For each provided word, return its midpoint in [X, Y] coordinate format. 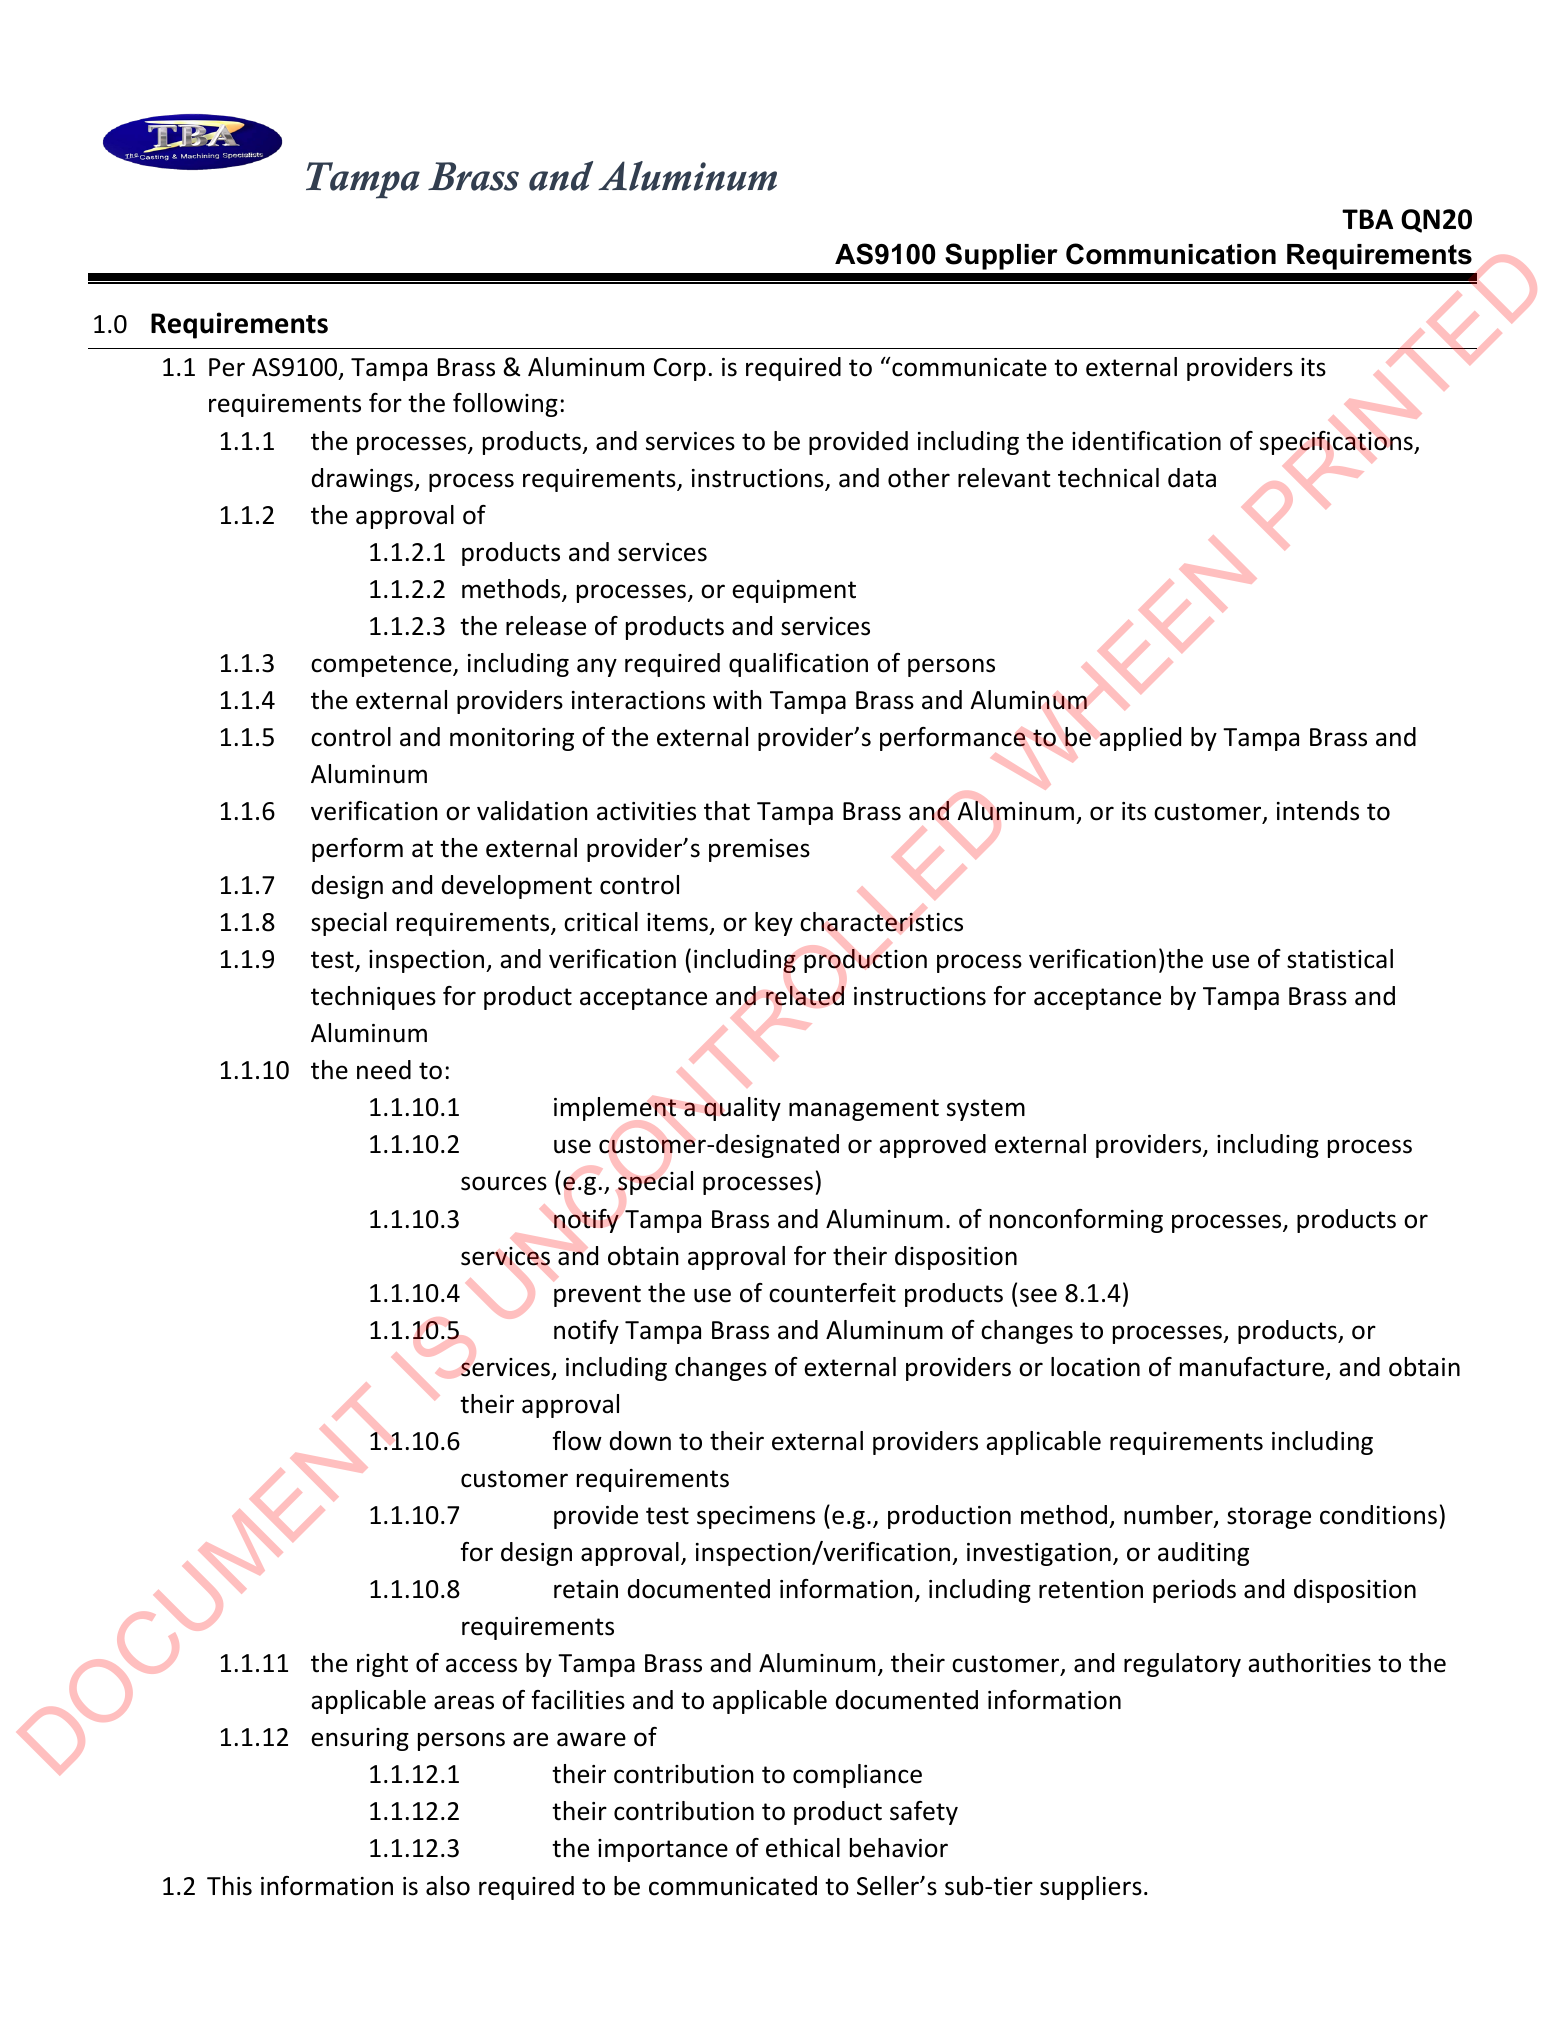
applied [1140, 739]
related [805, 995]
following [505, 405]
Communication [1171, 254]
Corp [680, 369]
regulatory [1182, 1665]
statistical [1340, 959]
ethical [803, 1848]
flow [577, 1441]
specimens [756, 1517]
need [384, 1070]
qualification [798, 665]
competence [382, 666]
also [448, 1886]
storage [1269, 1518]
